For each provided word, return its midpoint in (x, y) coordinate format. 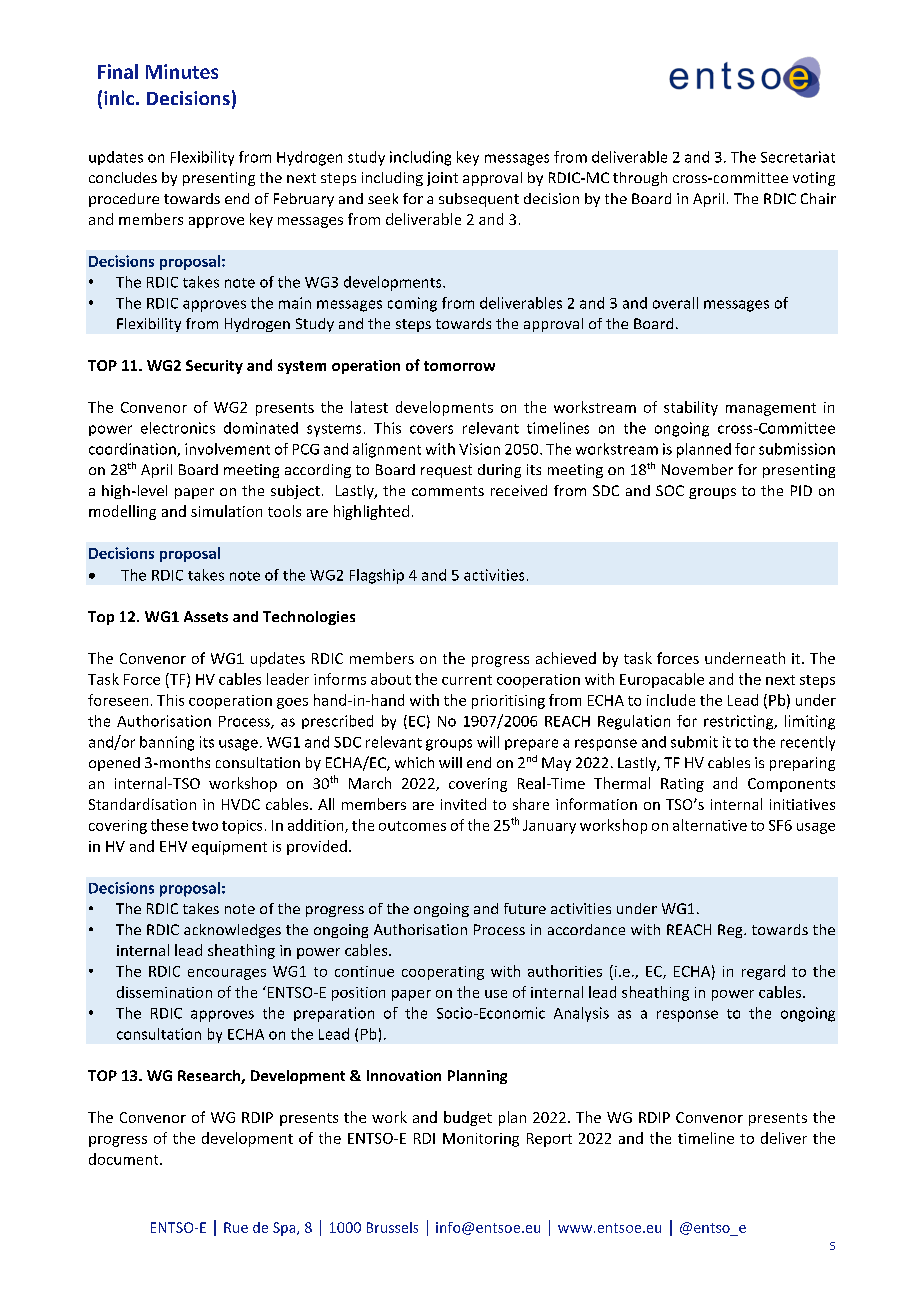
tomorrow (459, 366)
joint (442, 179)
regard (763, 972)
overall (675, 303)
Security (214, 367)
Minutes (182, 71)
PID (801, 490)
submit (694, 742)
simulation (226, 511)
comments (448, 491)
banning (167, 743)
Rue (236, 1227)
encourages (227, 974)
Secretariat (798, 157)
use (496, 994)
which (414, 762)
